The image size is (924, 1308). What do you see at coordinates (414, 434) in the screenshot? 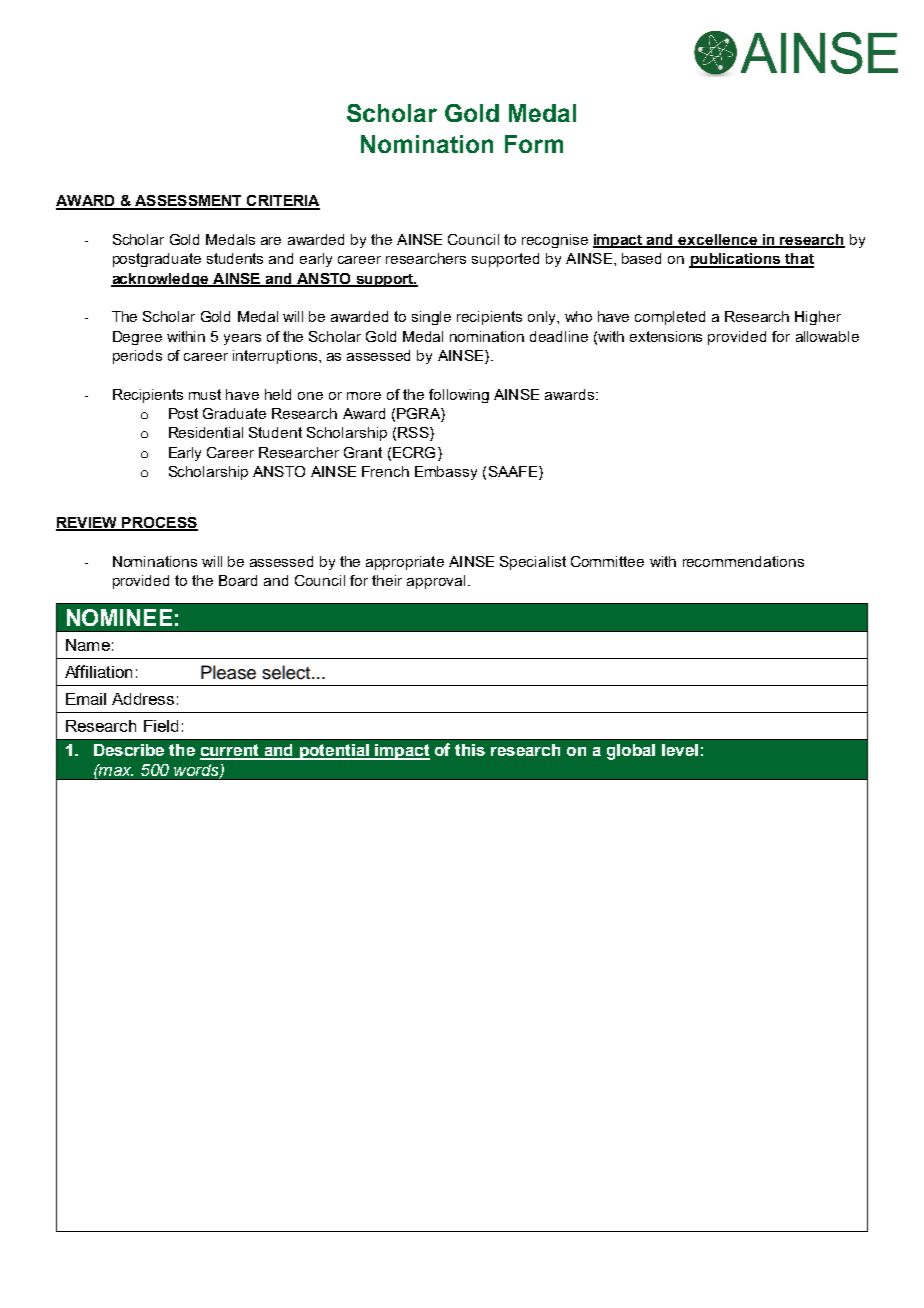
I see `RSS` at bounding box center [414, 434].
